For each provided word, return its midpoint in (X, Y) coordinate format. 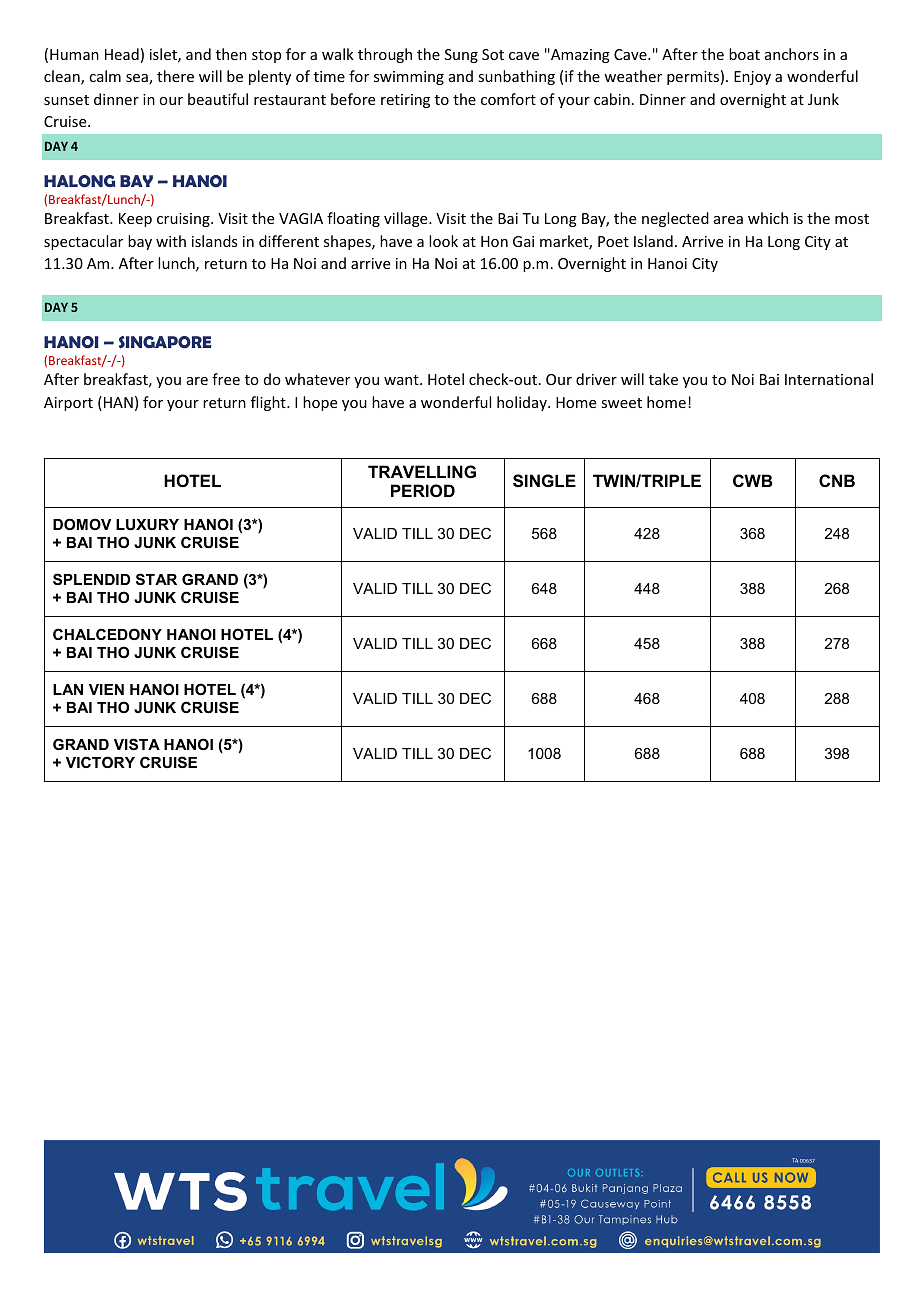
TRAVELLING (422, 471)
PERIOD (423, 490)
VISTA (137, 744)
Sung (461, 56)
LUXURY (147, 524)
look (443, 241)
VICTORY (100, 762)
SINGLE (544, 481)
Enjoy (752, 78)
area (728, 220)
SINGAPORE (165, 342)
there (175, 76)
